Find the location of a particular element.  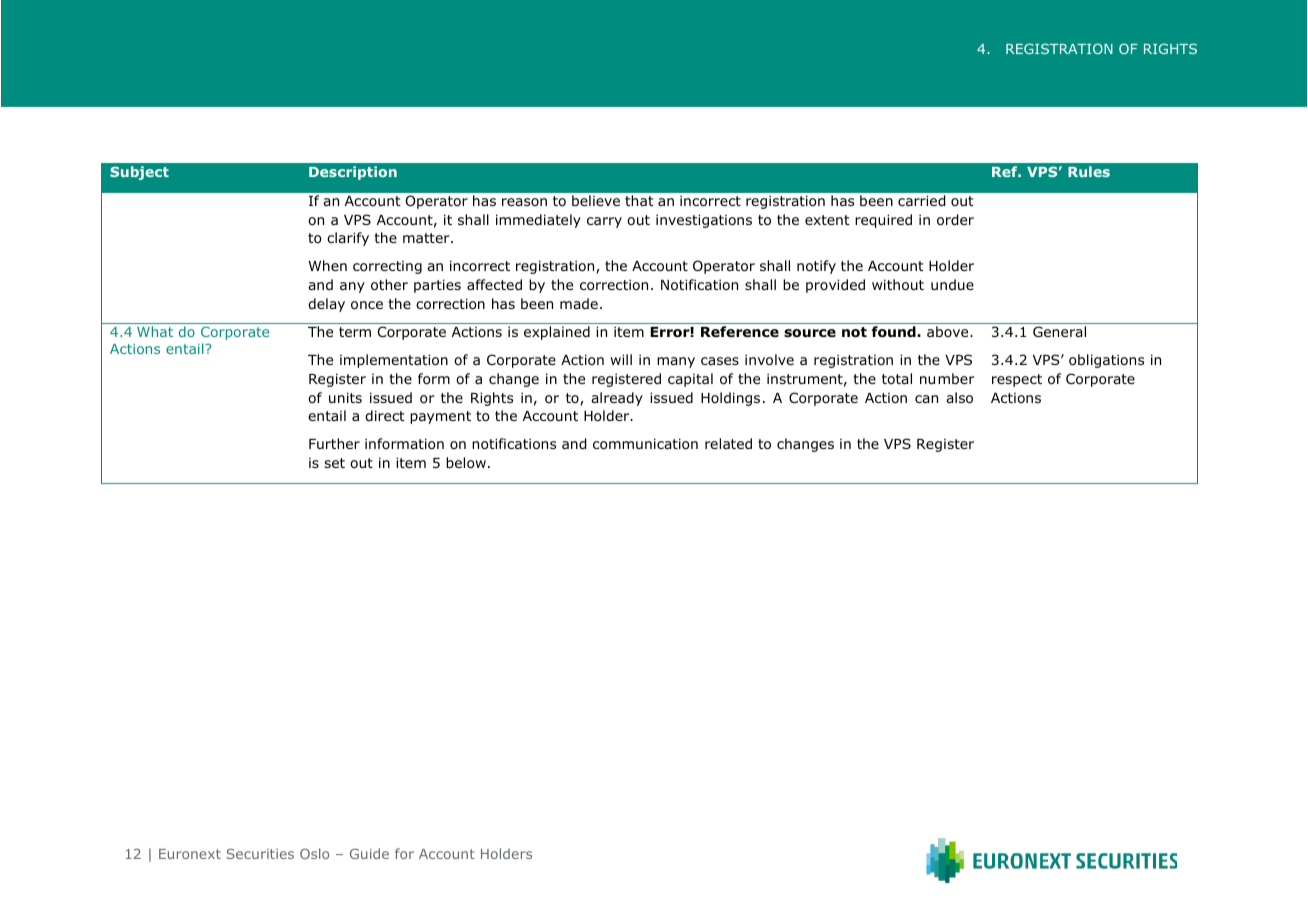

Guide is located at coordinates (369, 853).
